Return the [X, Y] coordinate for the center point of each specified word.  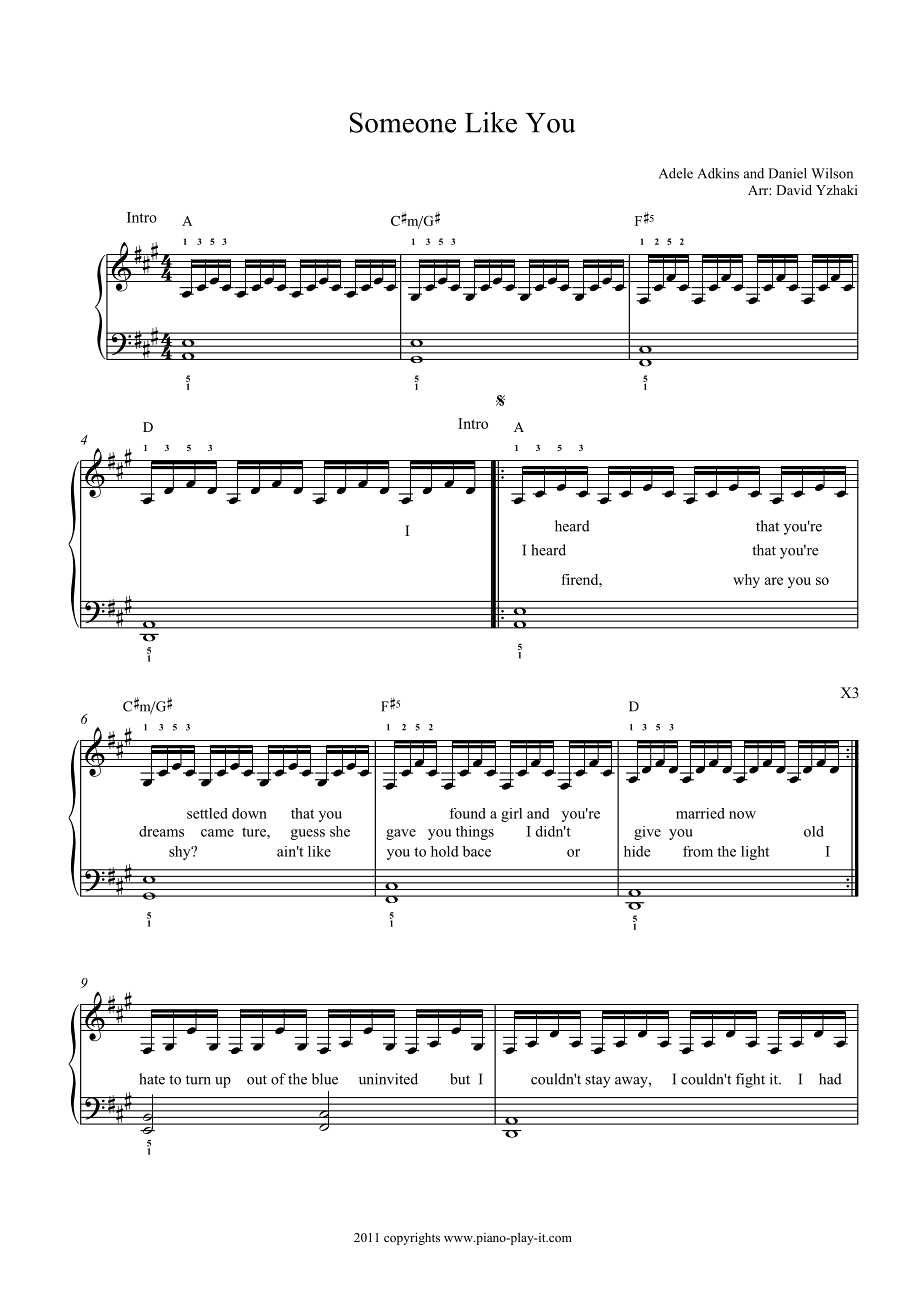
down [249, 813]
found [467, 813]
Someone [403, 122]
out [257, 1080]
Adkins [718, 173]
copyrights [412, 1238]
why [746, 581]
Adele [676, 173]
